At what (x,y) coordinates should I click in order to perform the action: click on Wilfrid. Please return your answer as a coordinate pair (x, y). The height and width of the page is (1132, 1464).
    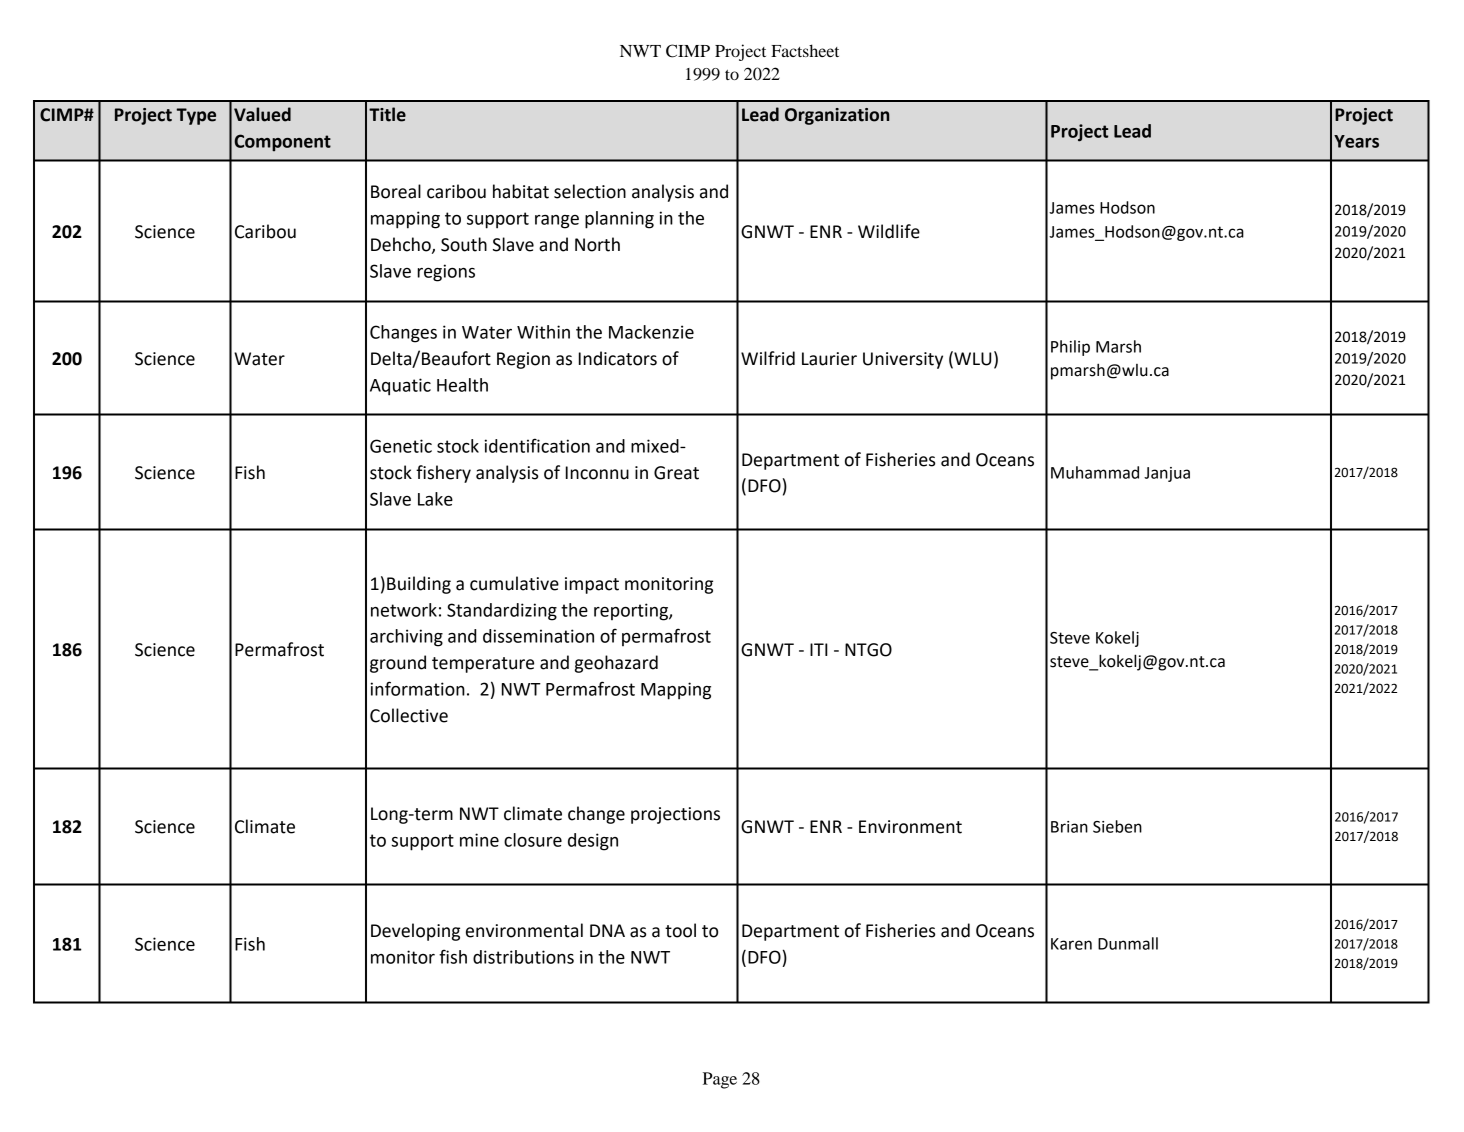
    Looking at the image, I should click on (768, 358).
